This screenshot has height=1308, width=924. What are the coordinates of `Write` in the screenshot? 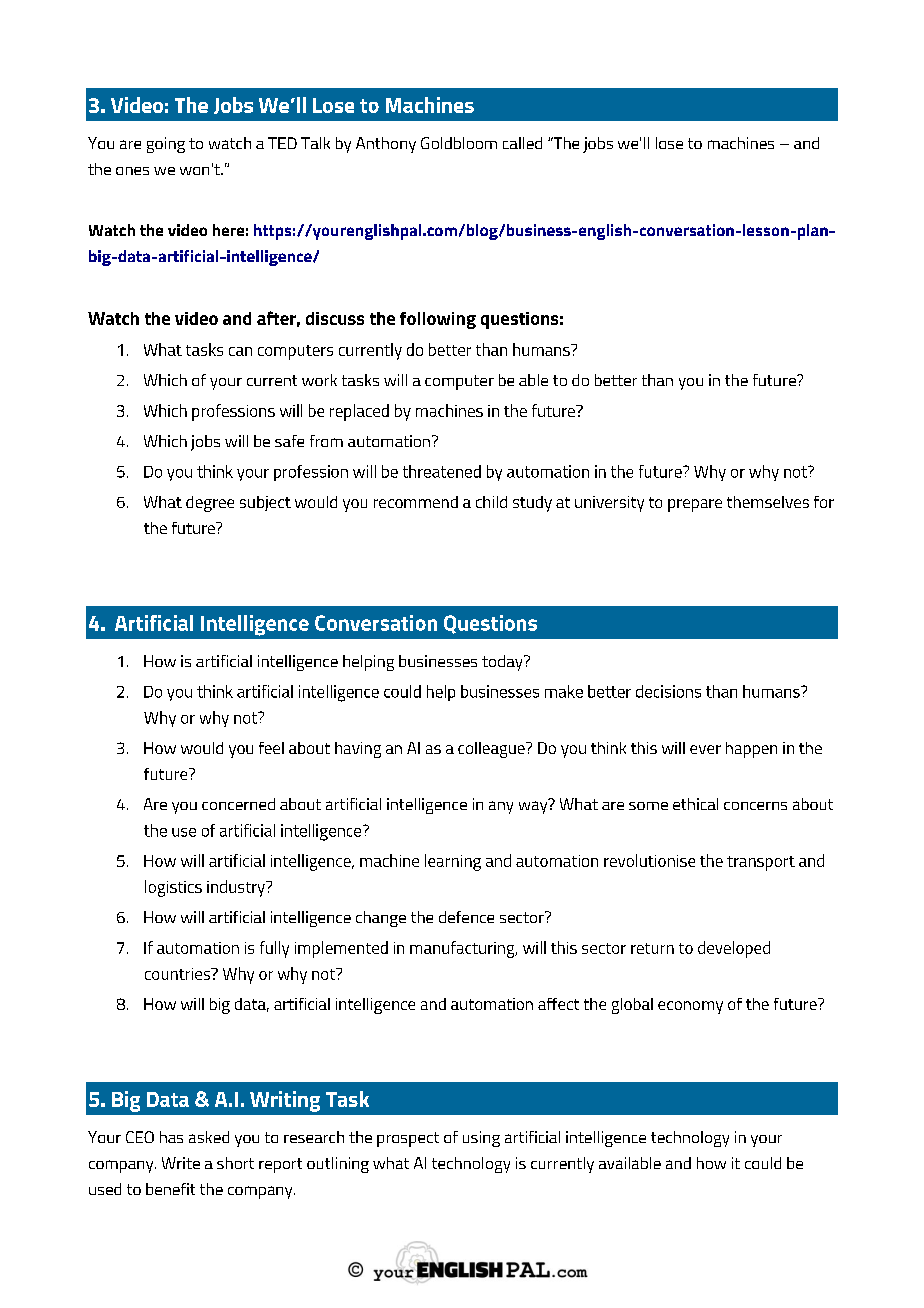 It's located at (181, 1163).
